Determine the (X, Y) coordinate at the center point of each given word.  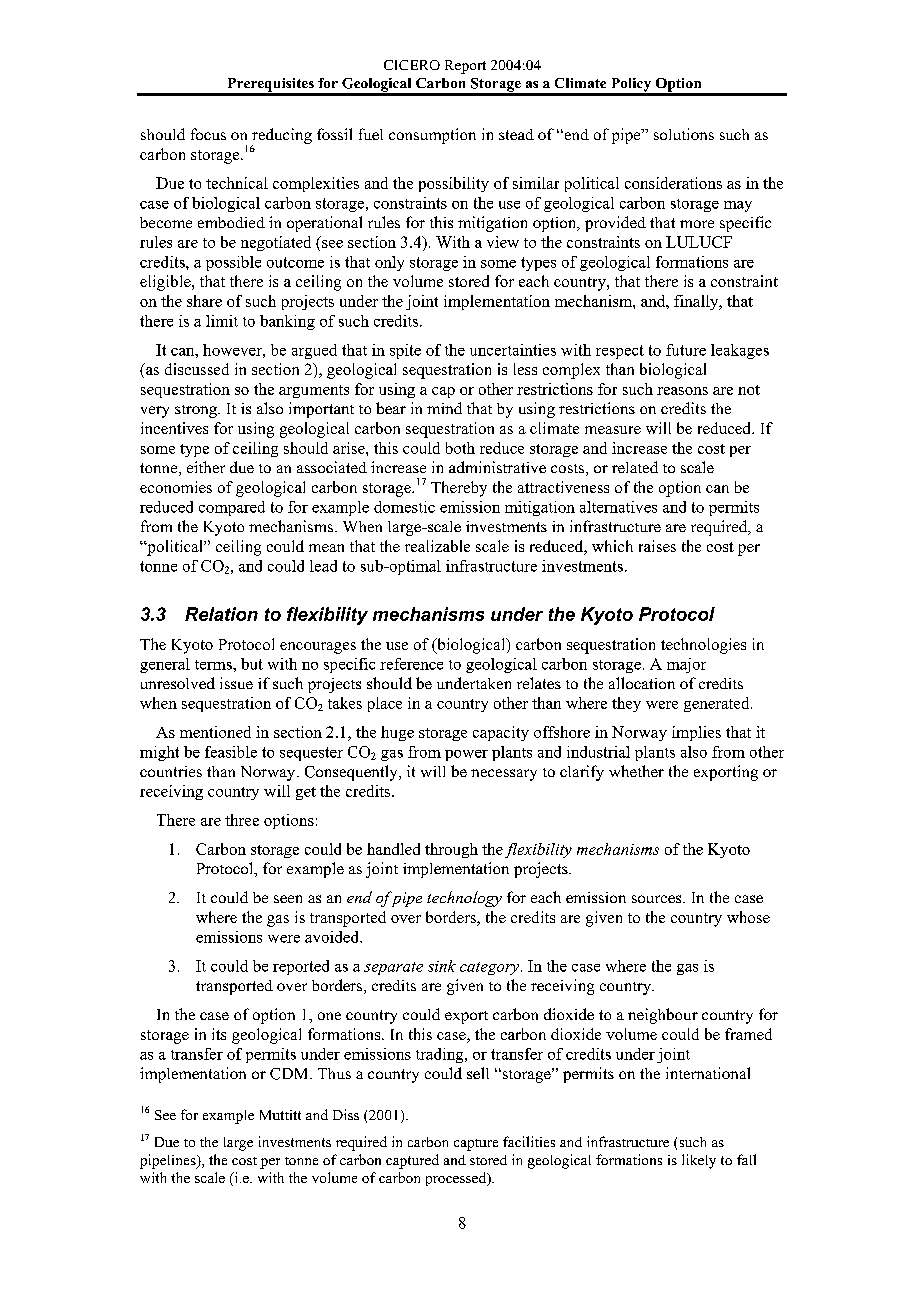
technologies (703, 646)
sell (478, 1073)
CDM (290, 1074)
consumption (432, 136)
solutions (684, 134)
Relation (221, 614)
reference (411, 664)
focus (208, 134)
